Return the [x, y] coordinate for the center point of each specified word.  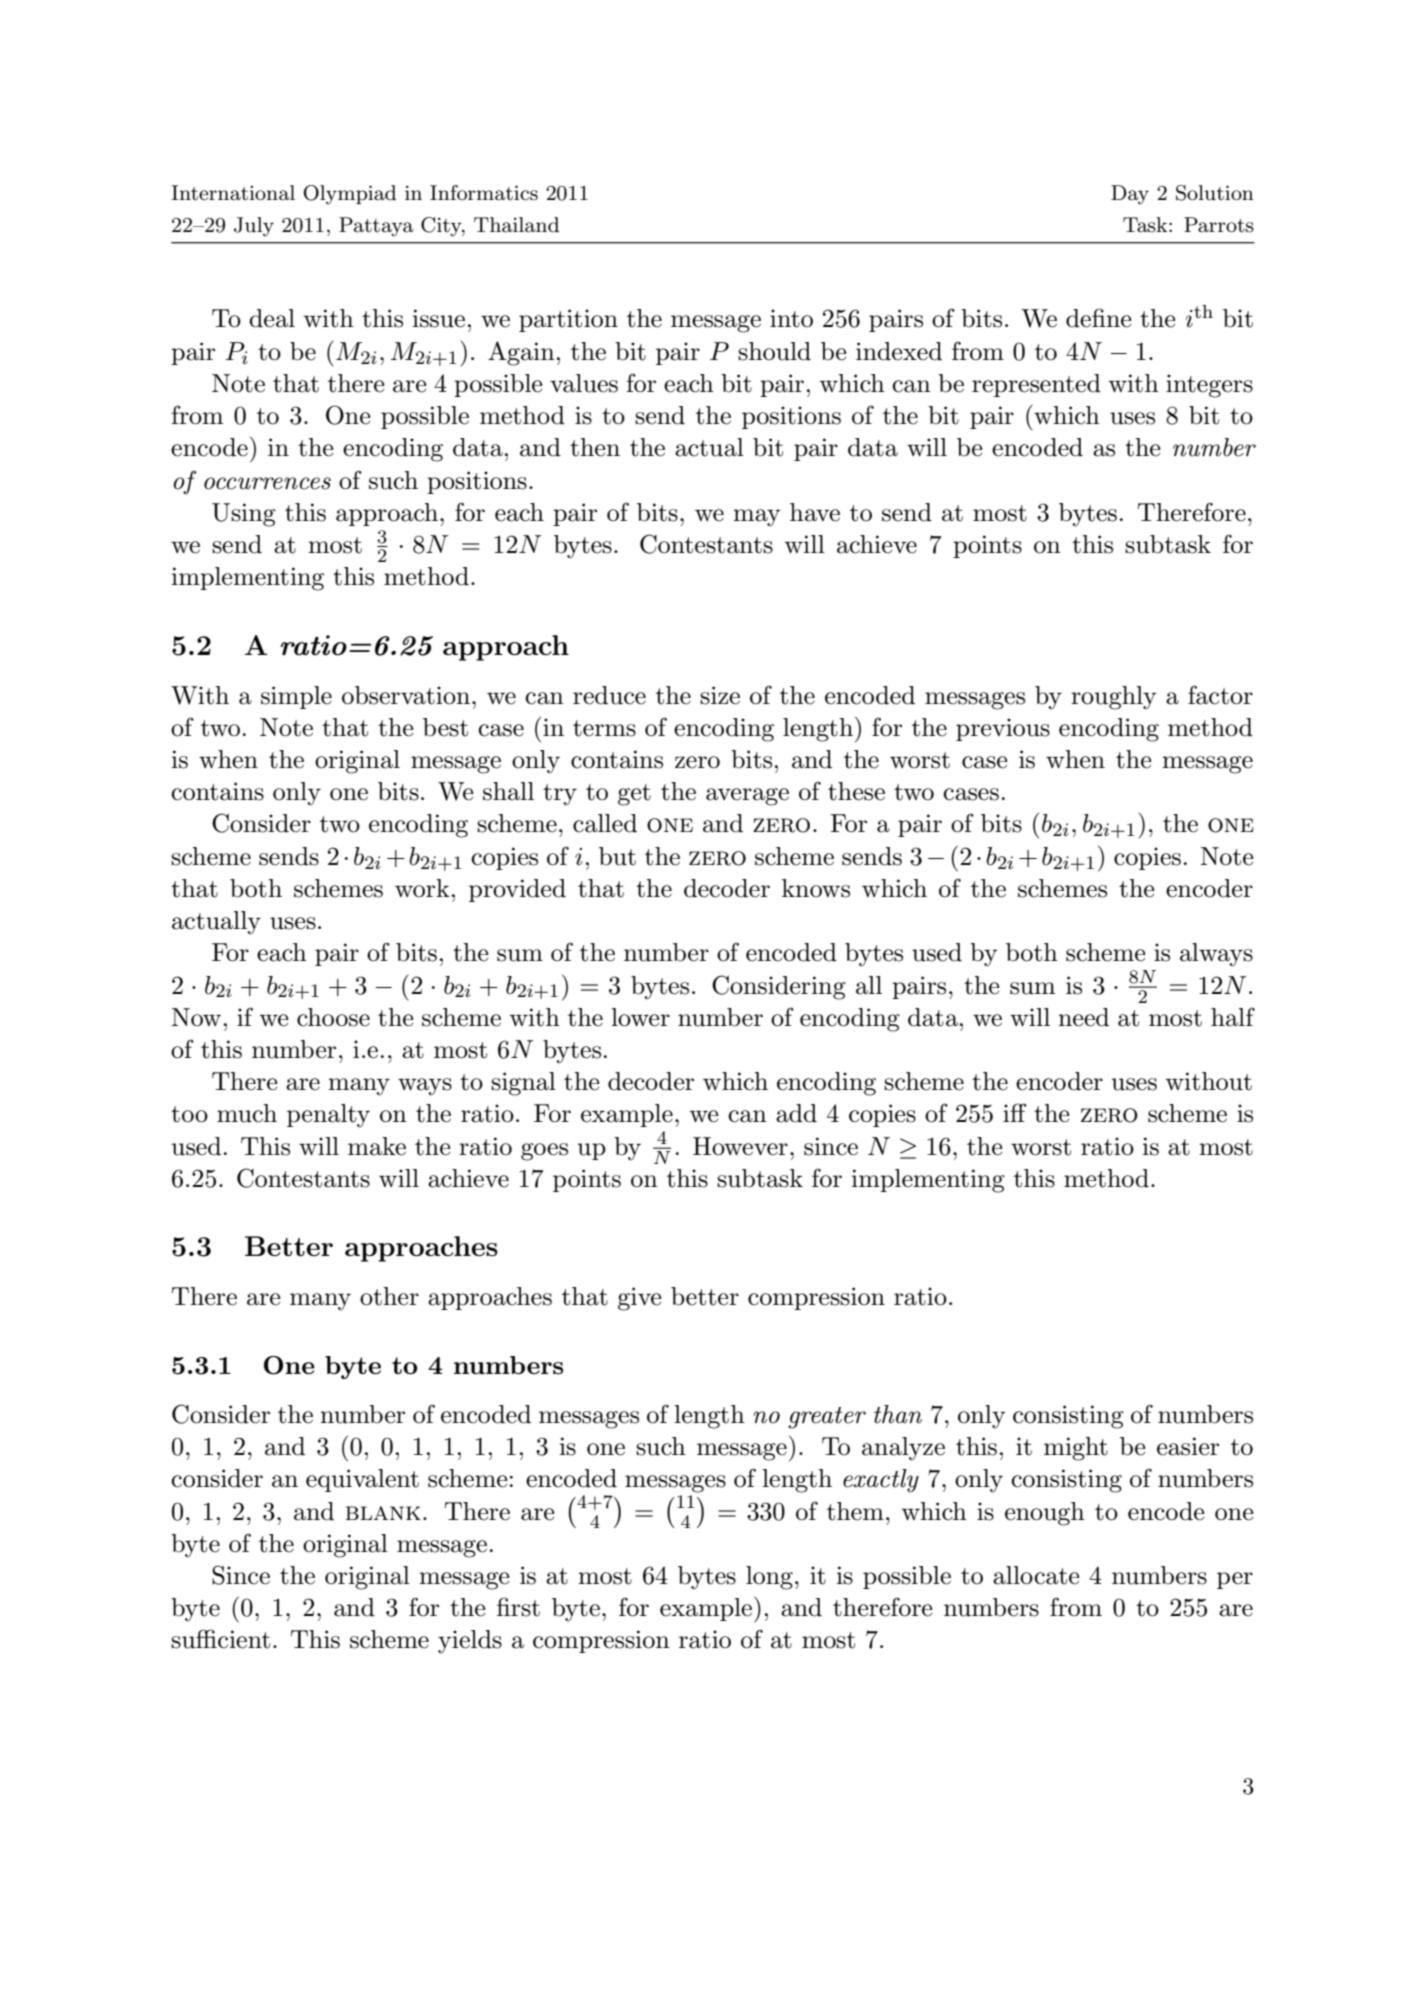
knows [816, 888]
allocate [1036, 1575]
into [791, 318]
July [254, 227]
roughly [1113, 698]
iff [1015, 1112]
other [389, 1296]
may [756, 518]
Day [1130, 195]
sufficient [220, 1639]
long [769, 1578]
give [639, 1299]
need [1083, 1017]
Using [244, 515]
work [422, 888]
